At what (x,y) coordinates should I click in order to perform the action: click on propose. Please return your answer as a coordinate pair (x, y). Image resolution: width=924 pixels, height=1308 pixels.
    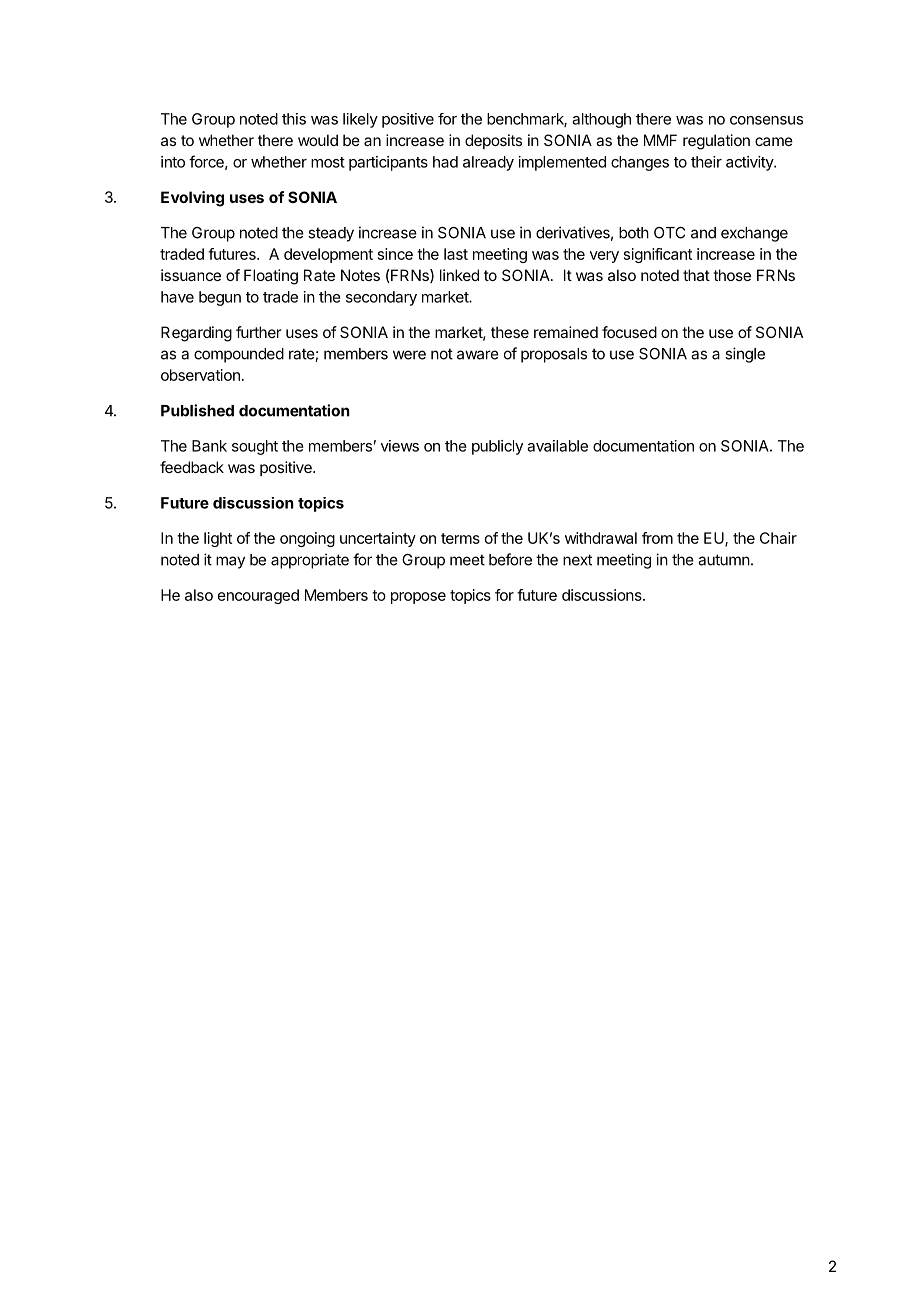
    Looking at the image, I should click on (418, 598).
